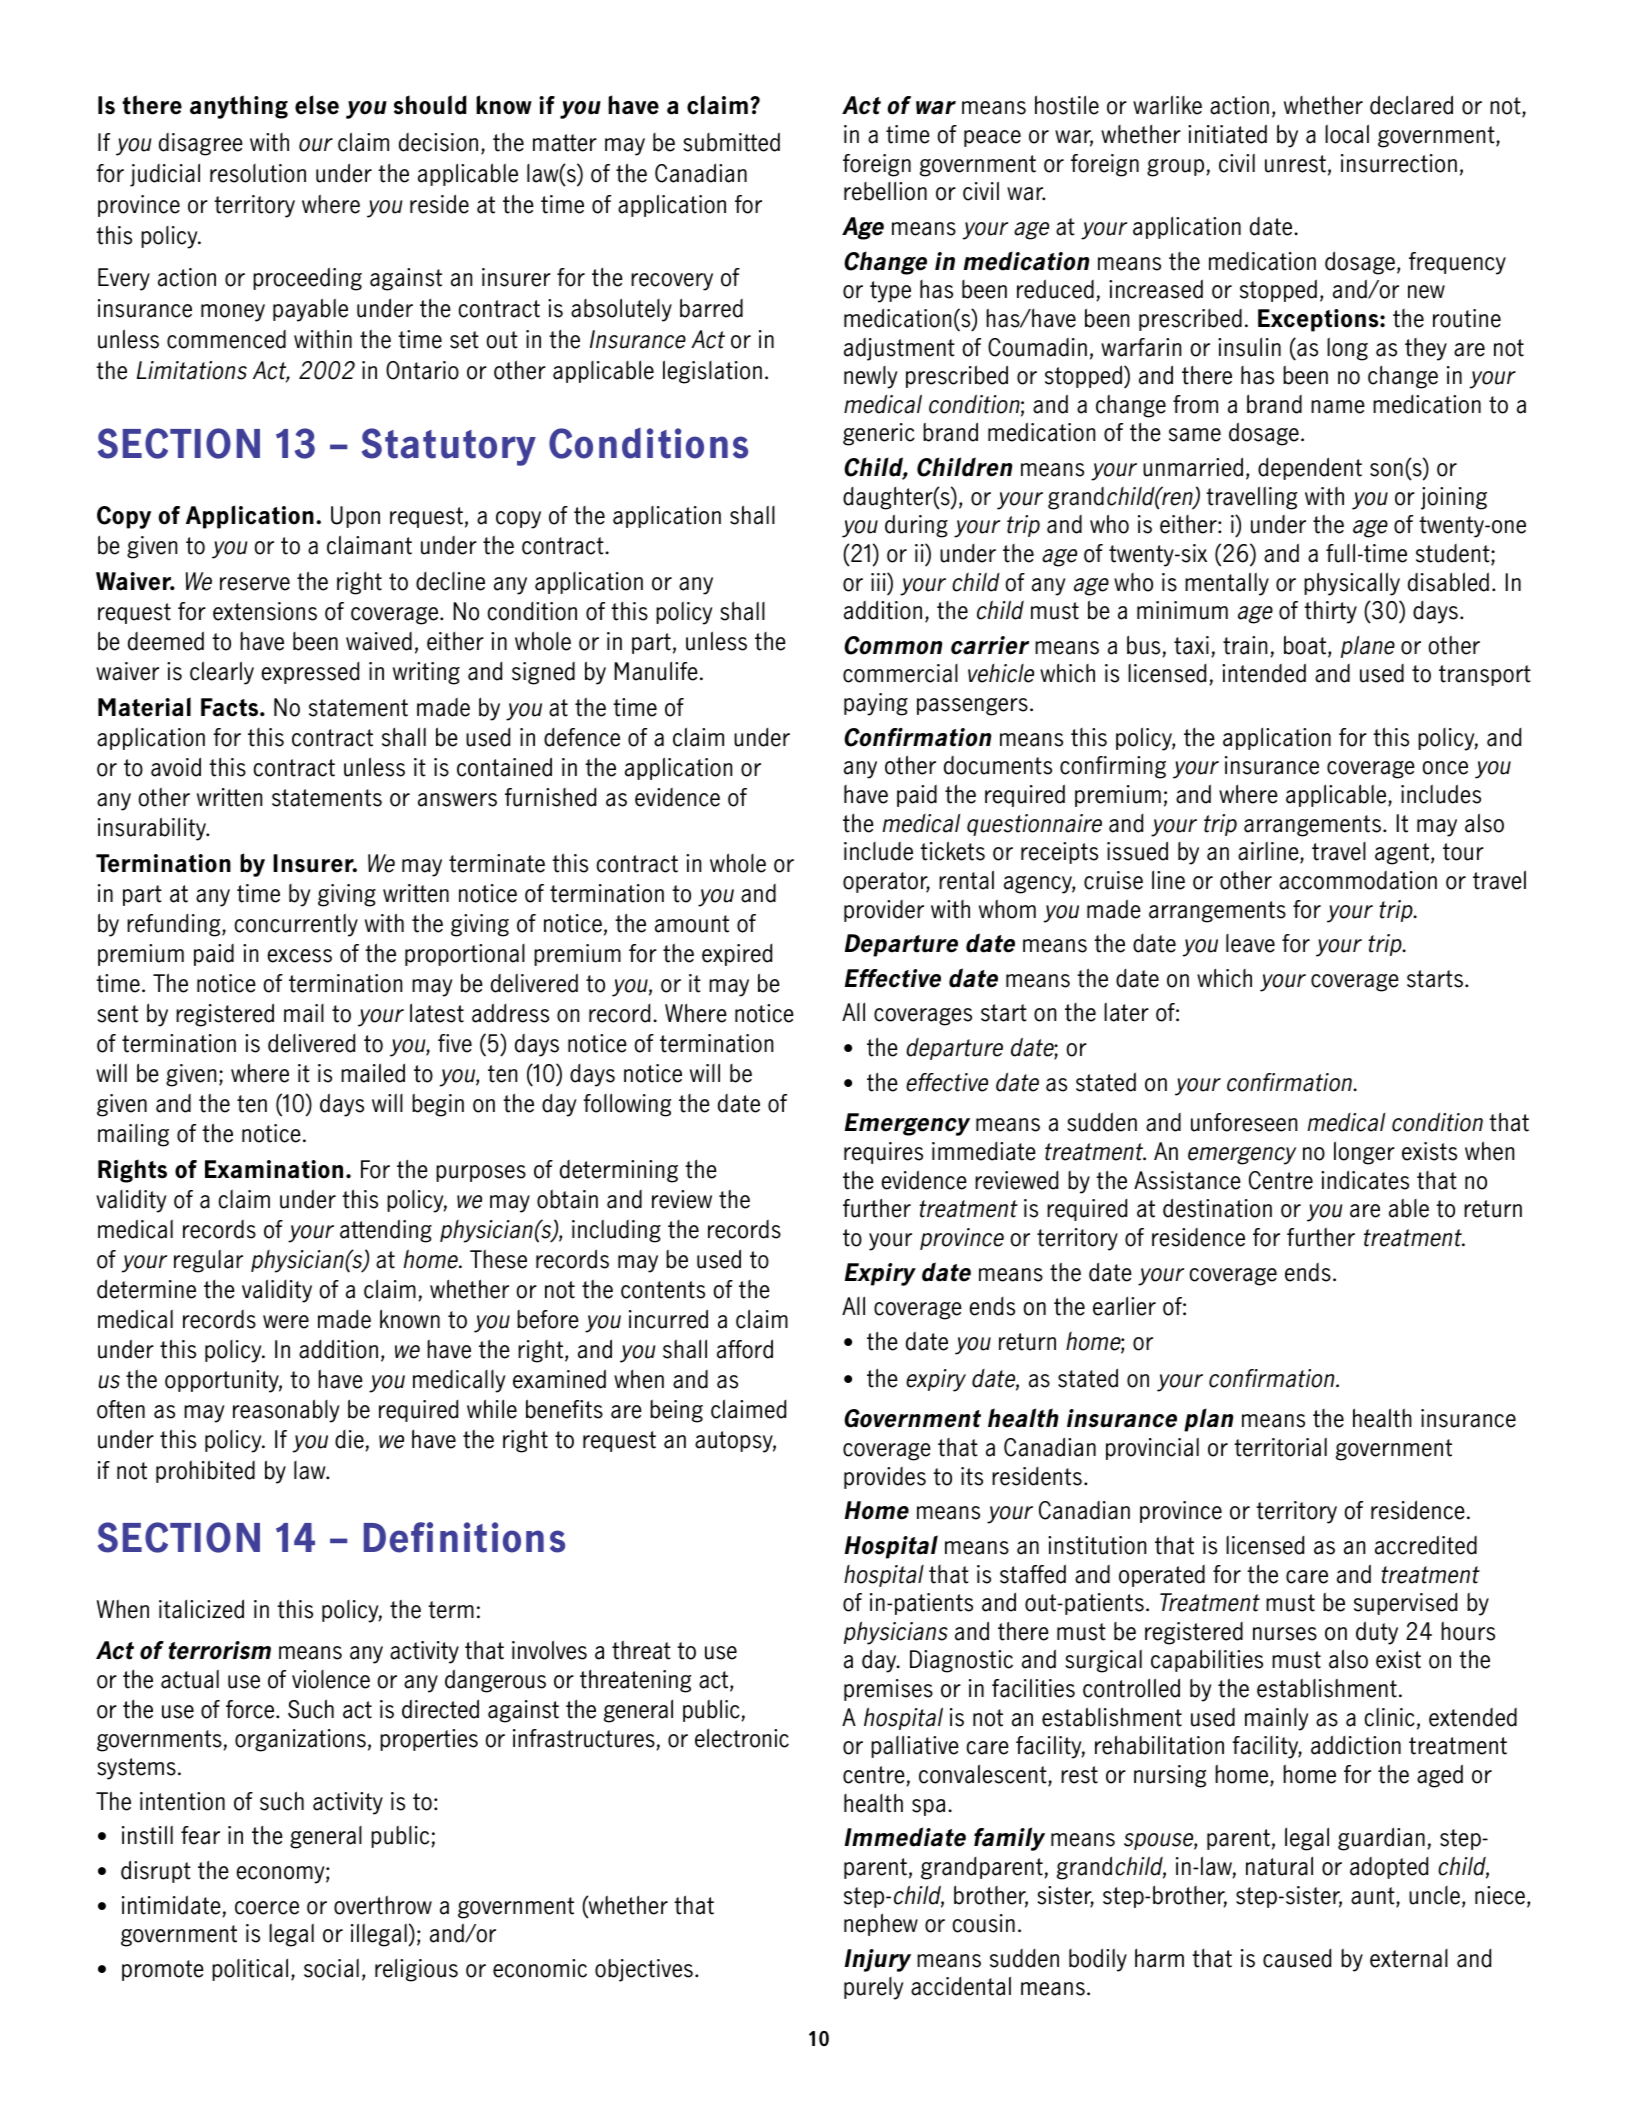  I want to click on territorial, so click(1280, 1447).
